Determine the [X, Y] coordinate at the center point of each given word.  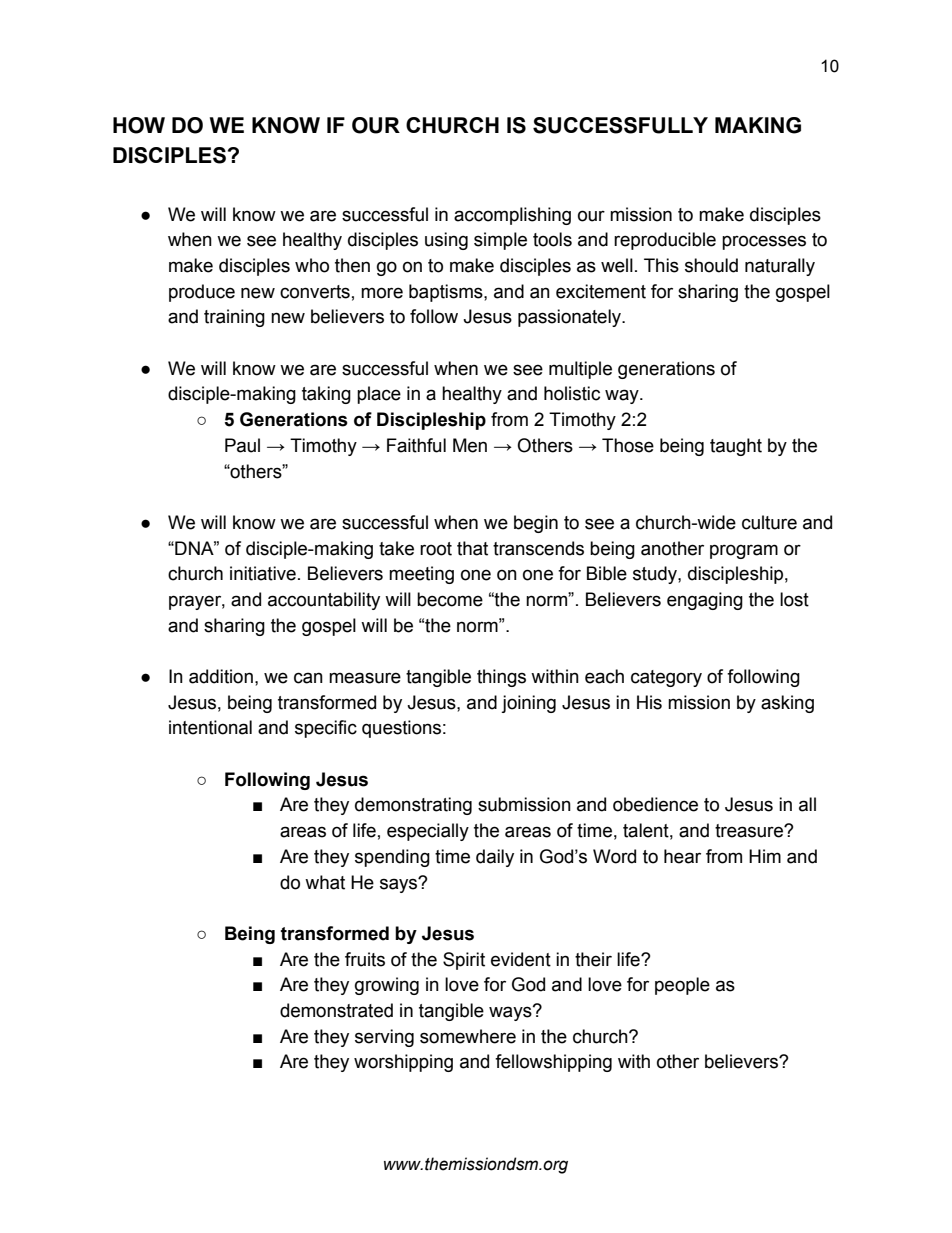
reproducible [665, 241]
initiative [263, 573]
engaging [705, 601]
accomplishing [512, 216]
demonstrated [336, 1010]
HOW [139, 125]
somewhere [468, 1036]
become [450, 599]
